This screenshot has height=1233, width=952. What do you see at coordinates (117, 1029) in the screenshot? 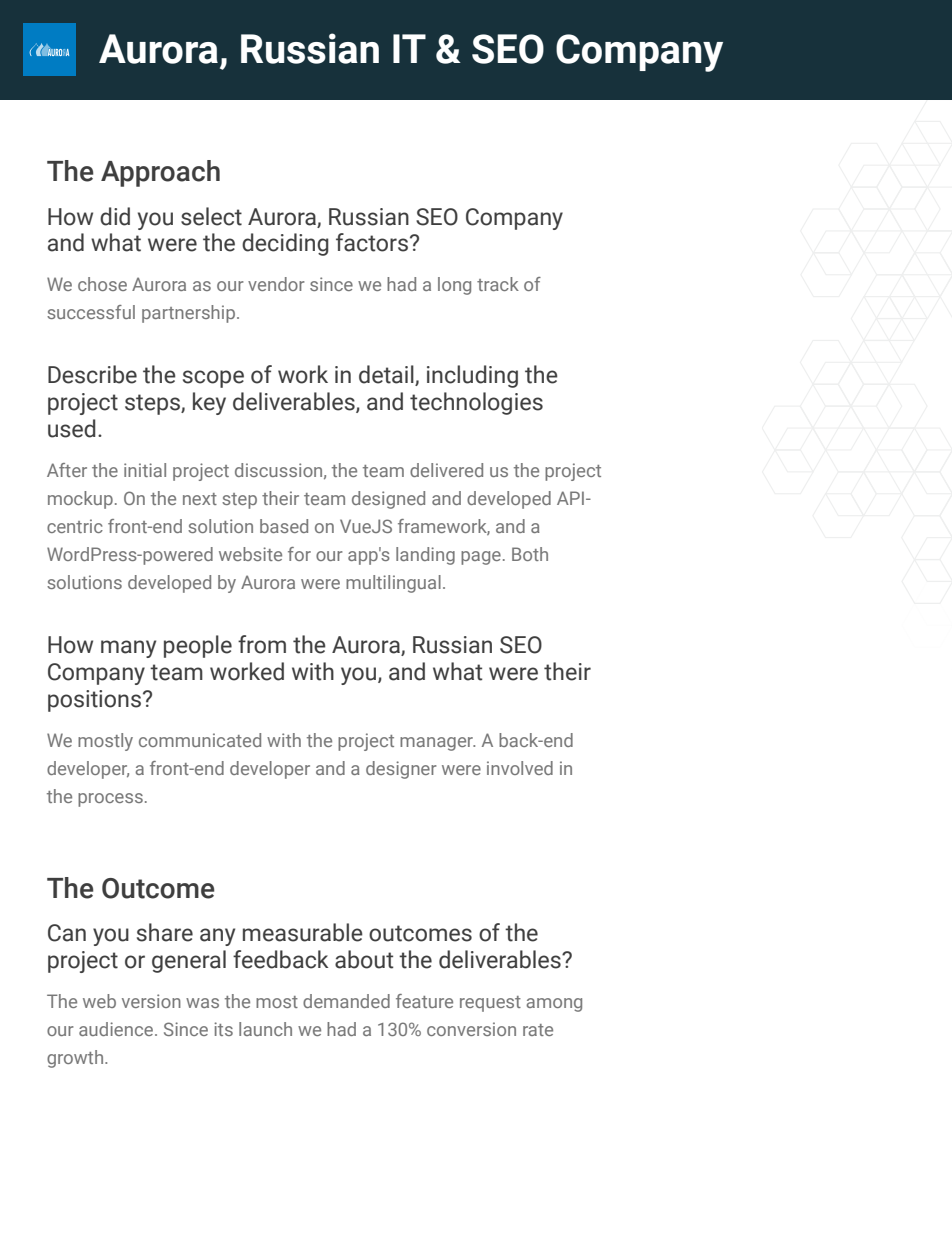
I see `audience` at bounding box center [117, 1029].
